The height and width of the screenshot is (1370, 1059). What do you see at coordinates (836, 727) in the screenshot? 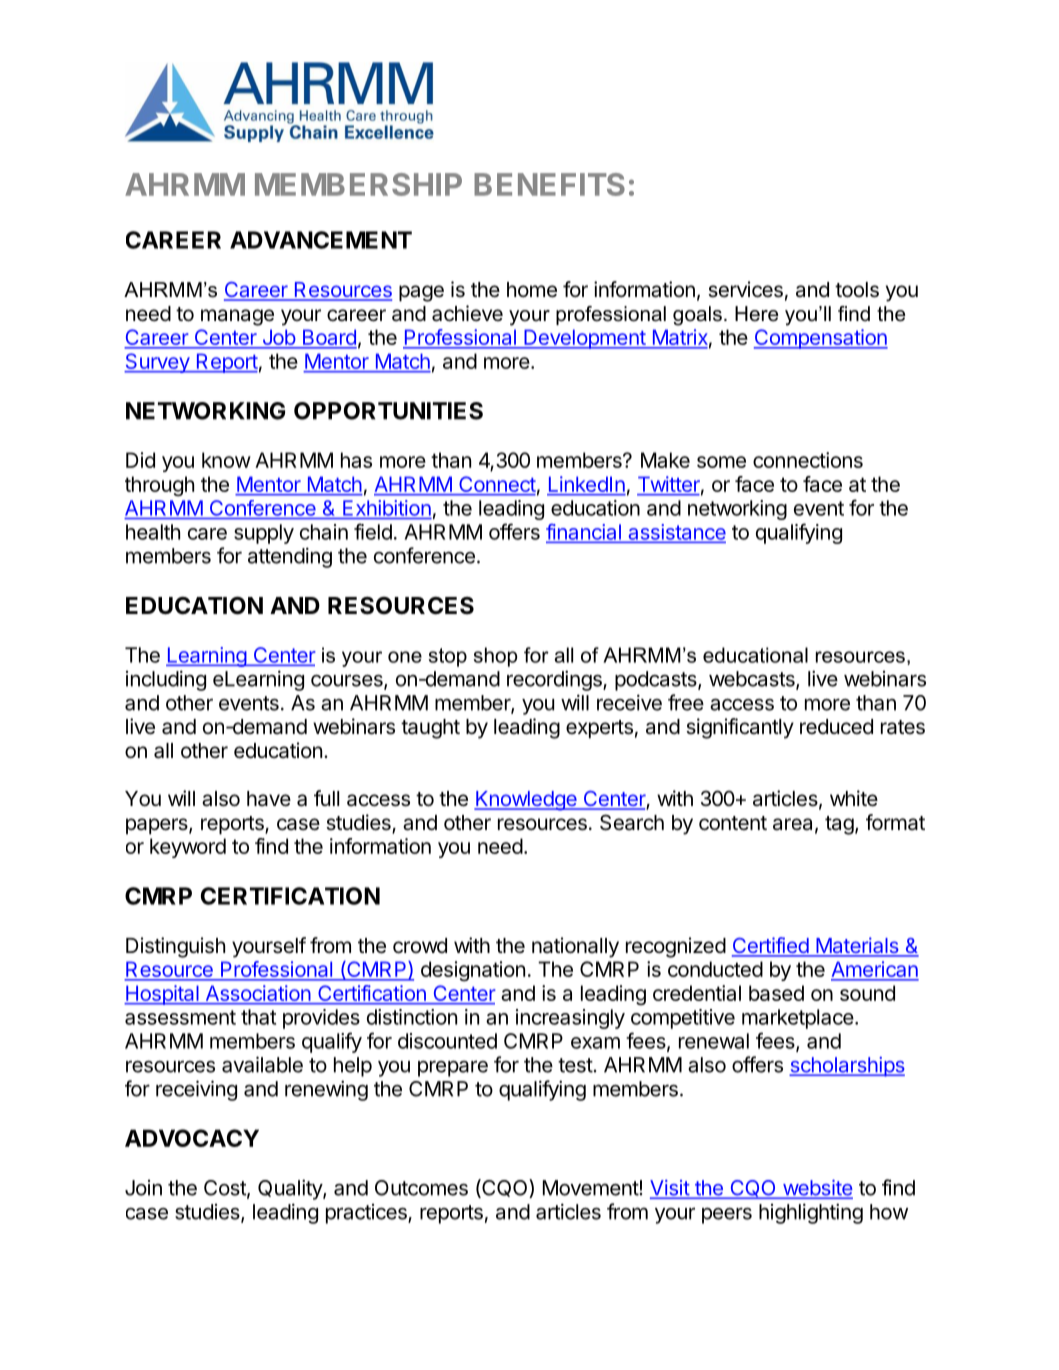
I see `reduced` at bounding box center [836, 727].
